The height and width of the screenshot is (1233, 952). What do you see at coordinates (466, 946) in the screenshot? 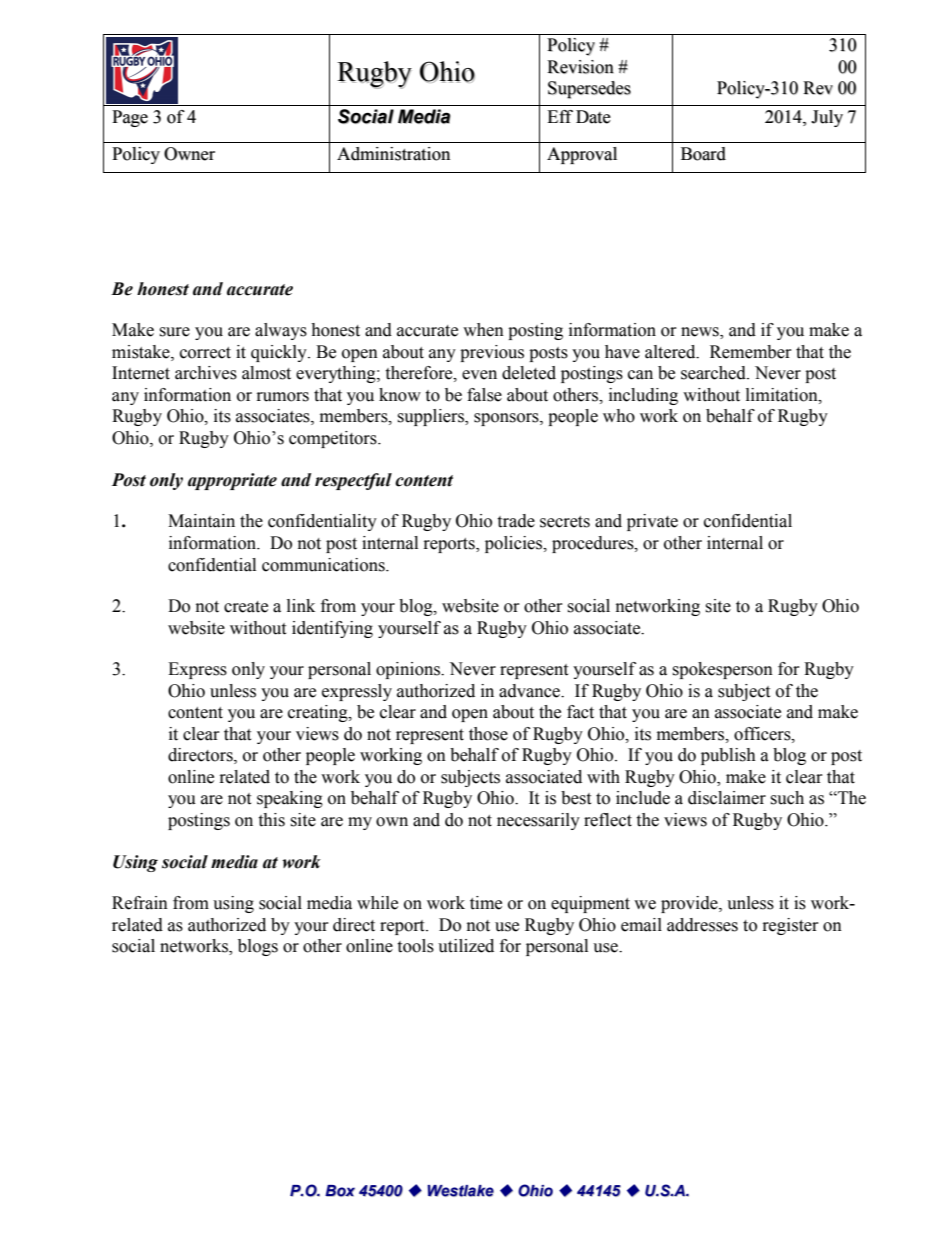
I see `utilized` at bounding box center [466, 946].
